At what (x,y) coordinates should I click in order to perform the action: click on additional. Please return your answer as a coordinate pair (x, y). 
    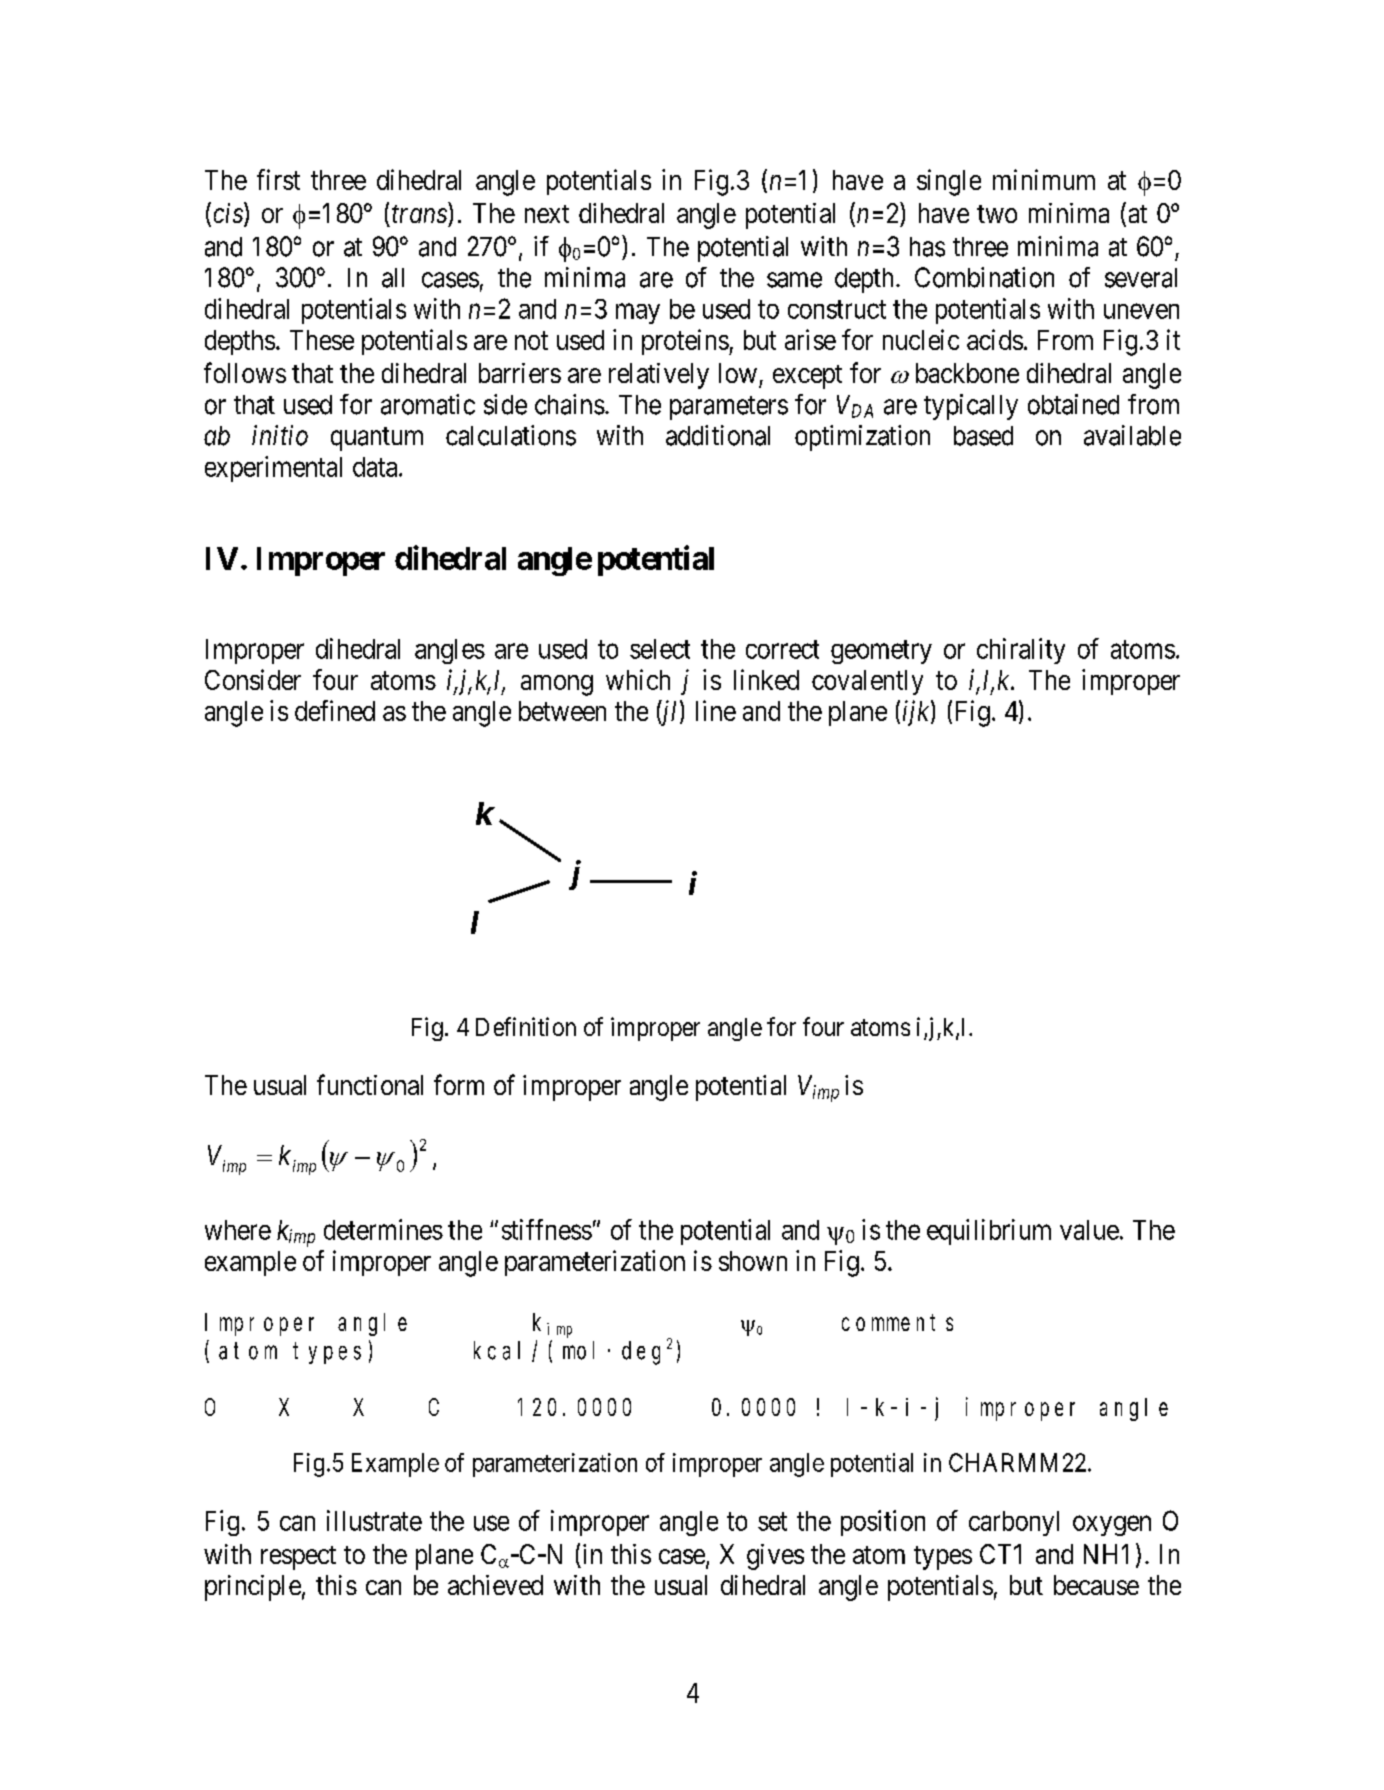
    Looking at the image, I should click on (718, 435).
